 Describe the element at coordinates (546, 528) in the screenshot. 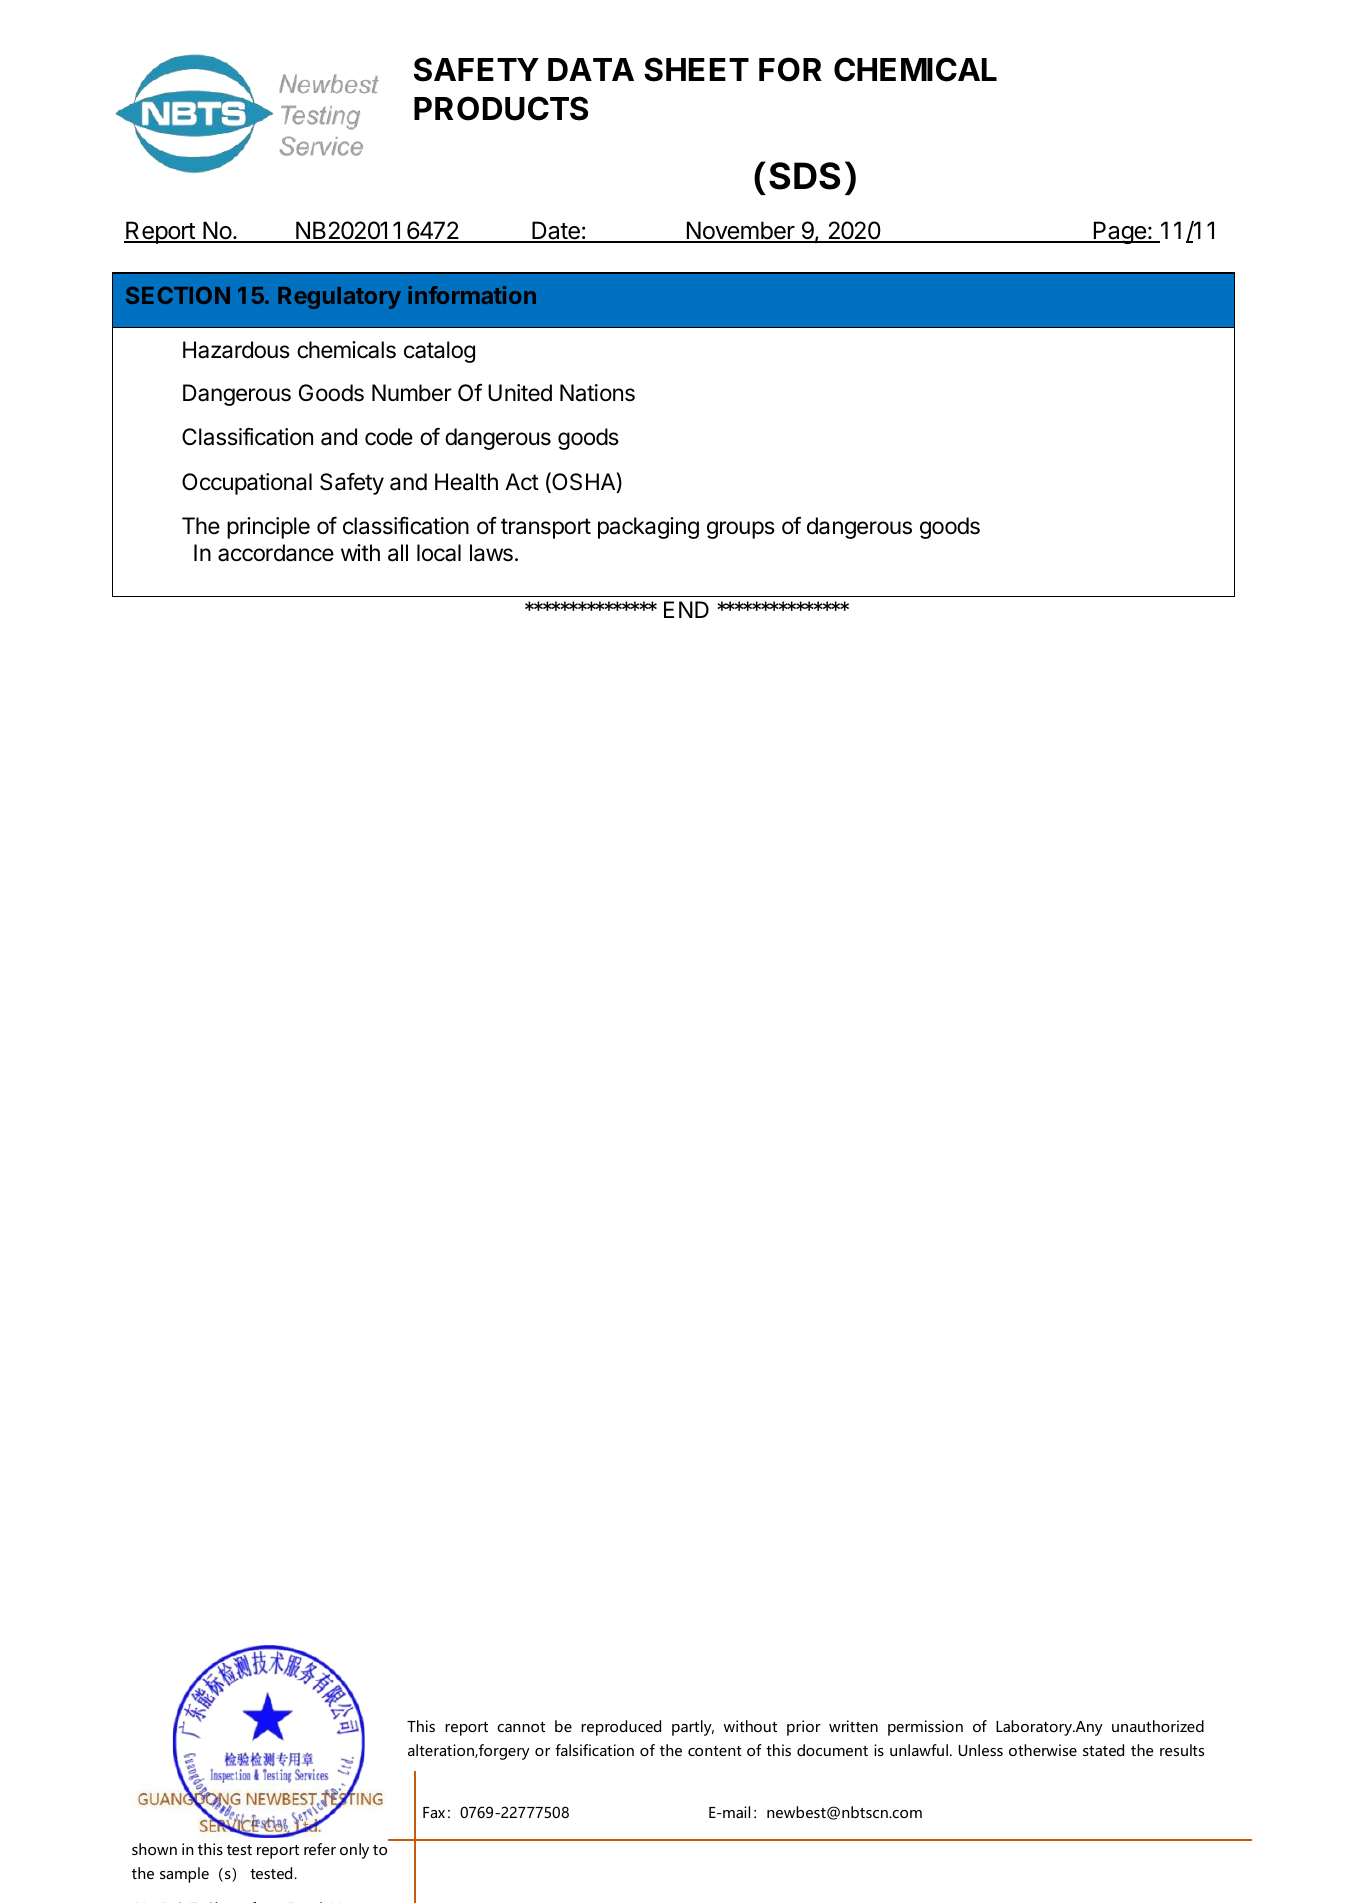

I see `transport` at that location.
